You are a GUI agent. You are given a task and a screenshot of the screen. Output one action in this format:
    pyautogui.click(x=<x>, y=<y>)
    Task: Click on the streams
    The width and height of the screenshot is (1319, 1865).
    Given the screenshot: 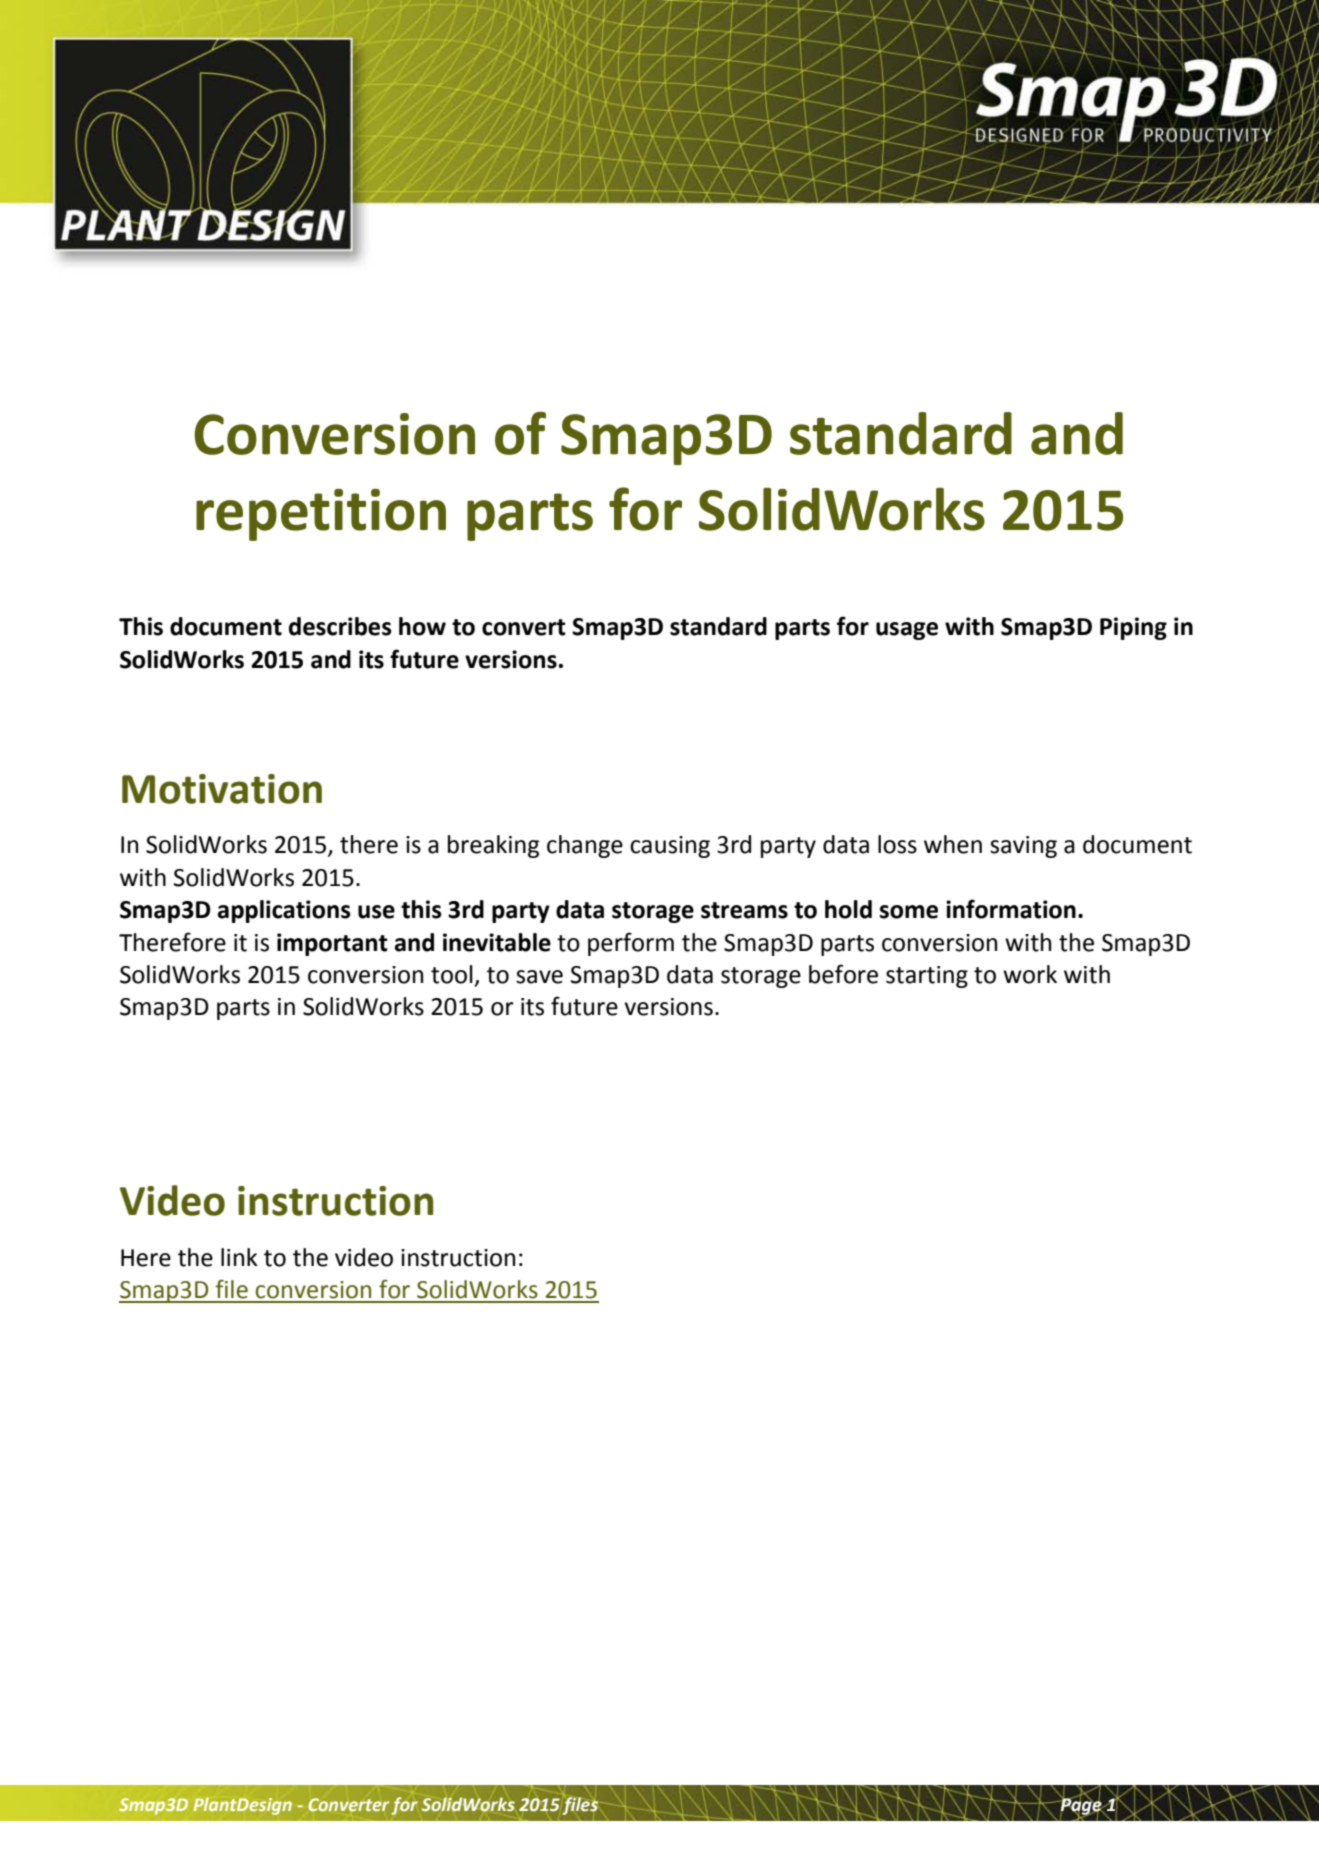 What is the action you would take?
    pyautogui.click(x=744, y=910)
